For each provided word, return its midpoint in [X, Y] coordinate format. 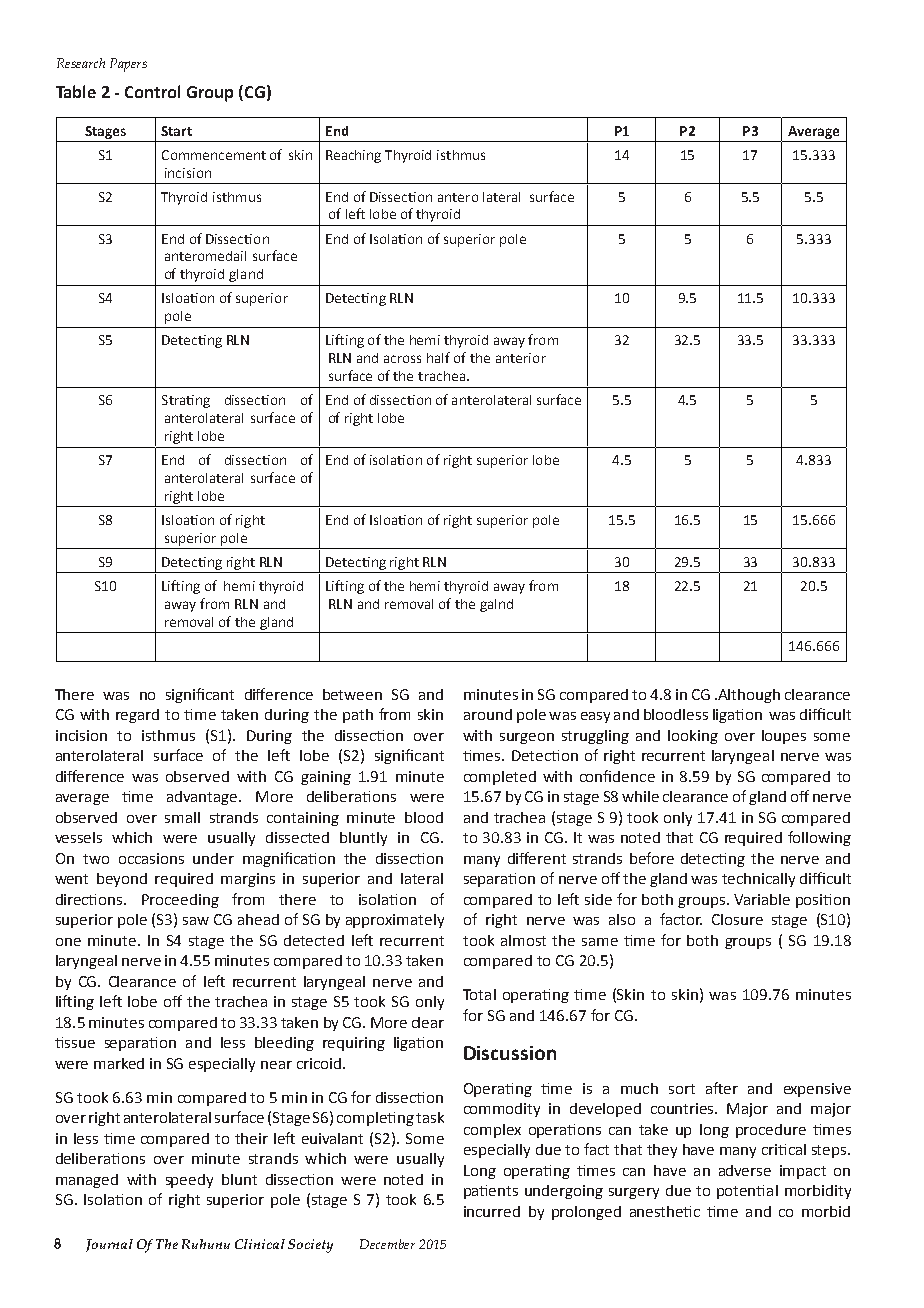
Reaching [353, 156]
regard [137, 716]
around [488, 714]
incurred [492, 1211]
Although [748, 696]
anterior [521, 358]
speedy [189, 1181]
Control [152, 91]
